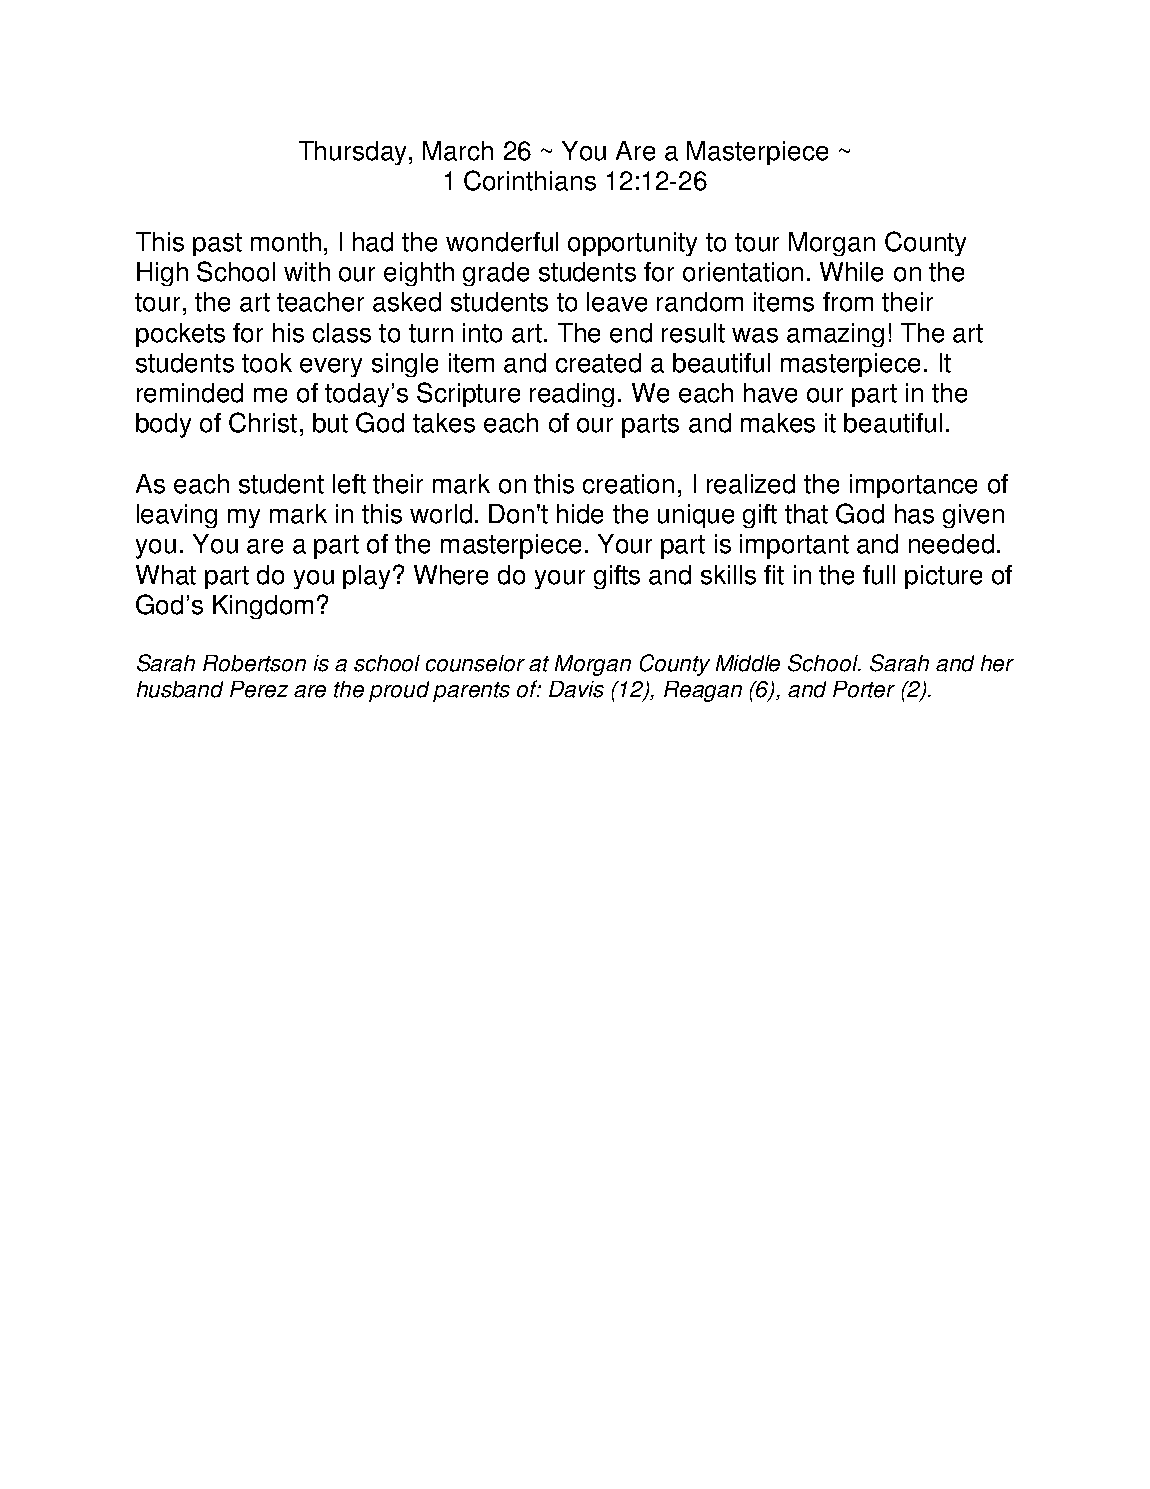 This screenshot has width=1150, height=1489. Describe the element at coordinates (254, 663) in the screenshot. I see `Robertson` at that location.
